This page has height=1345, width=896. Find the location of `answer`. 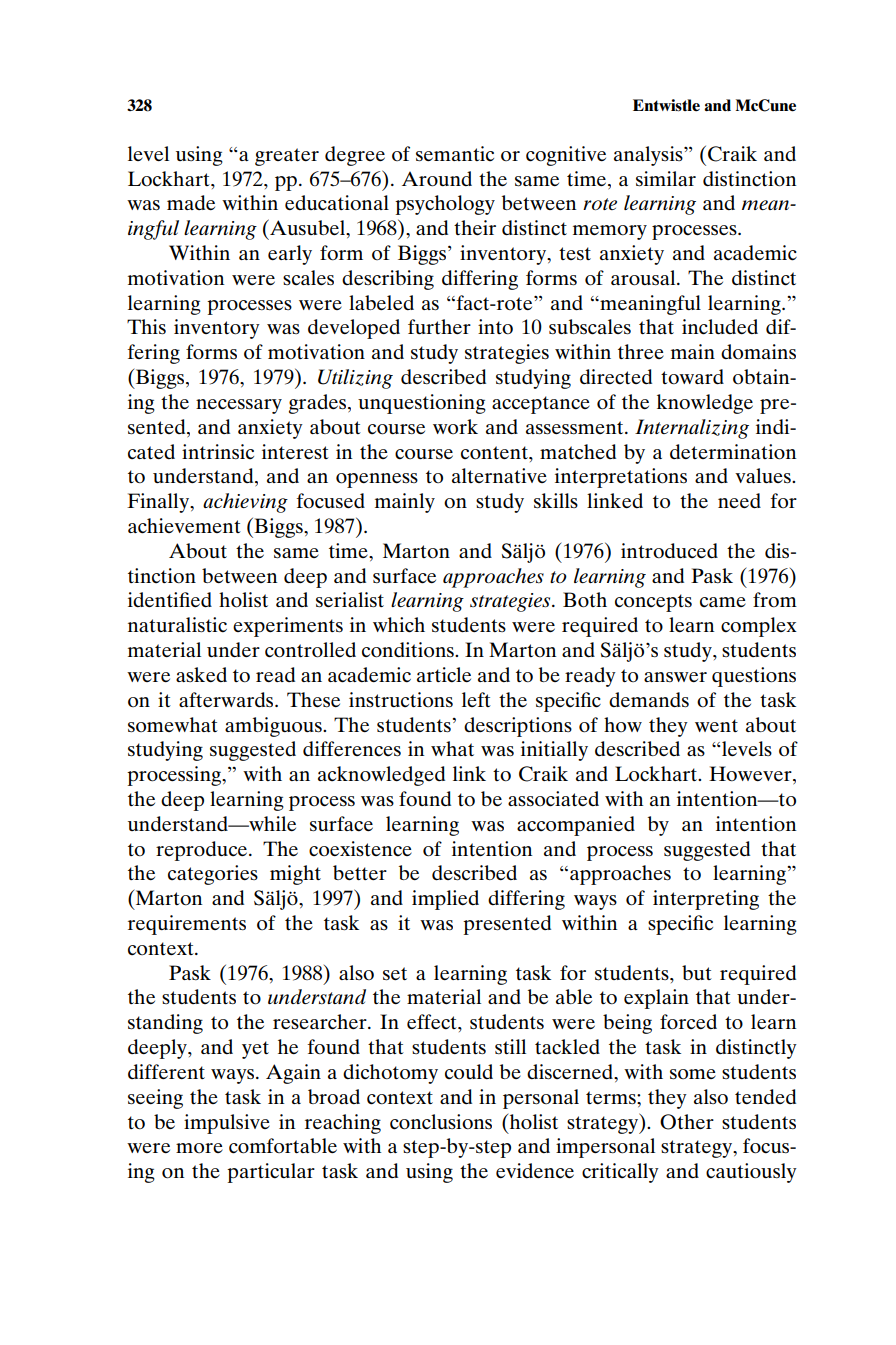

answer is located at coordinates (675, 677).
